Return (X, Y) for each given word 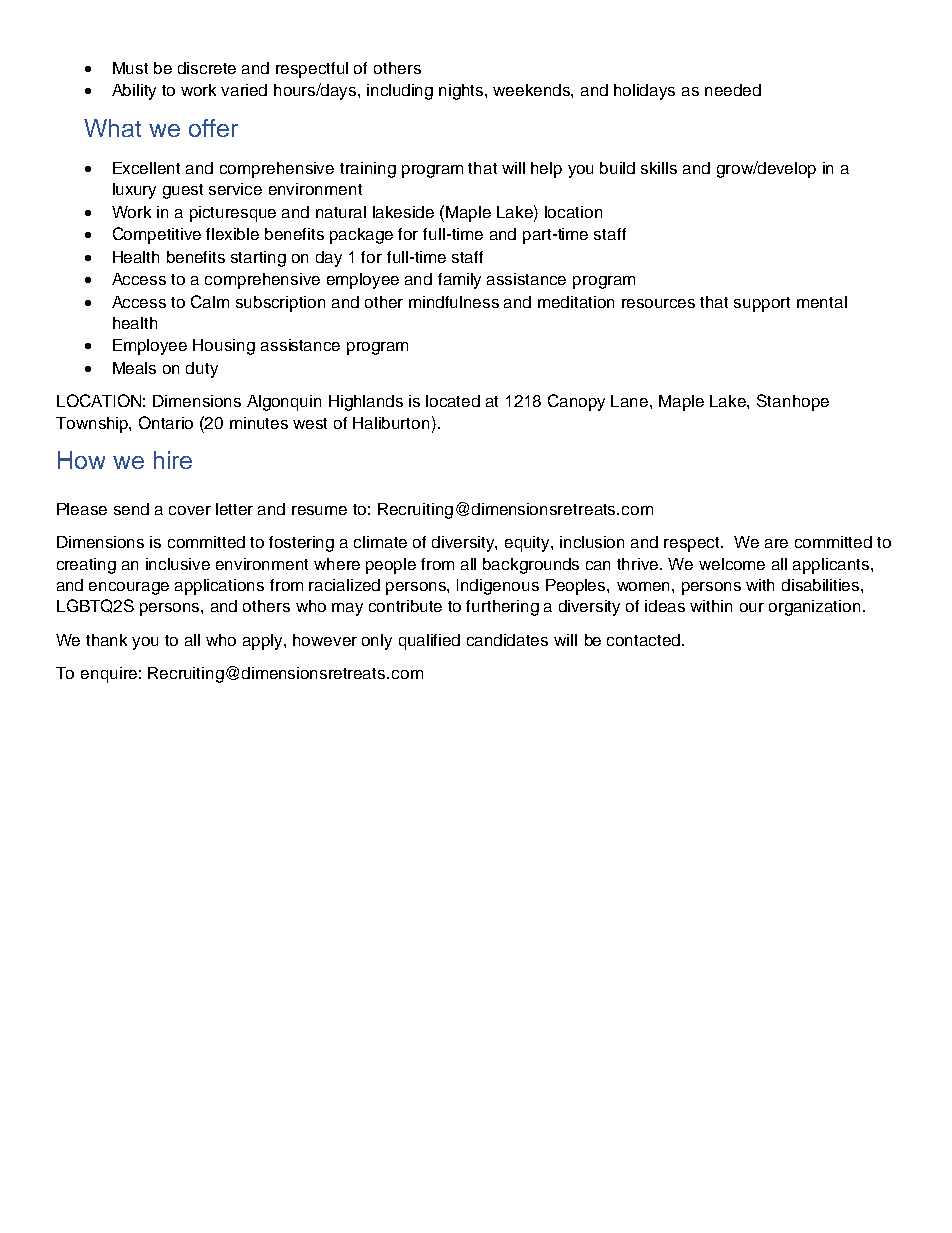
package (361, 236)
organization (814, 608)
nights (462, 92)
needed (733, 90)
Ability (134, 92)
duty (202, 370)
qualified (429, 642)
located (453, 401)
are (776, 543)
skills (659, 168)
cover (190, 510)
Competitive (157, 235)
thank (106, 640)
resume (319, 510)
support (762, 304)
